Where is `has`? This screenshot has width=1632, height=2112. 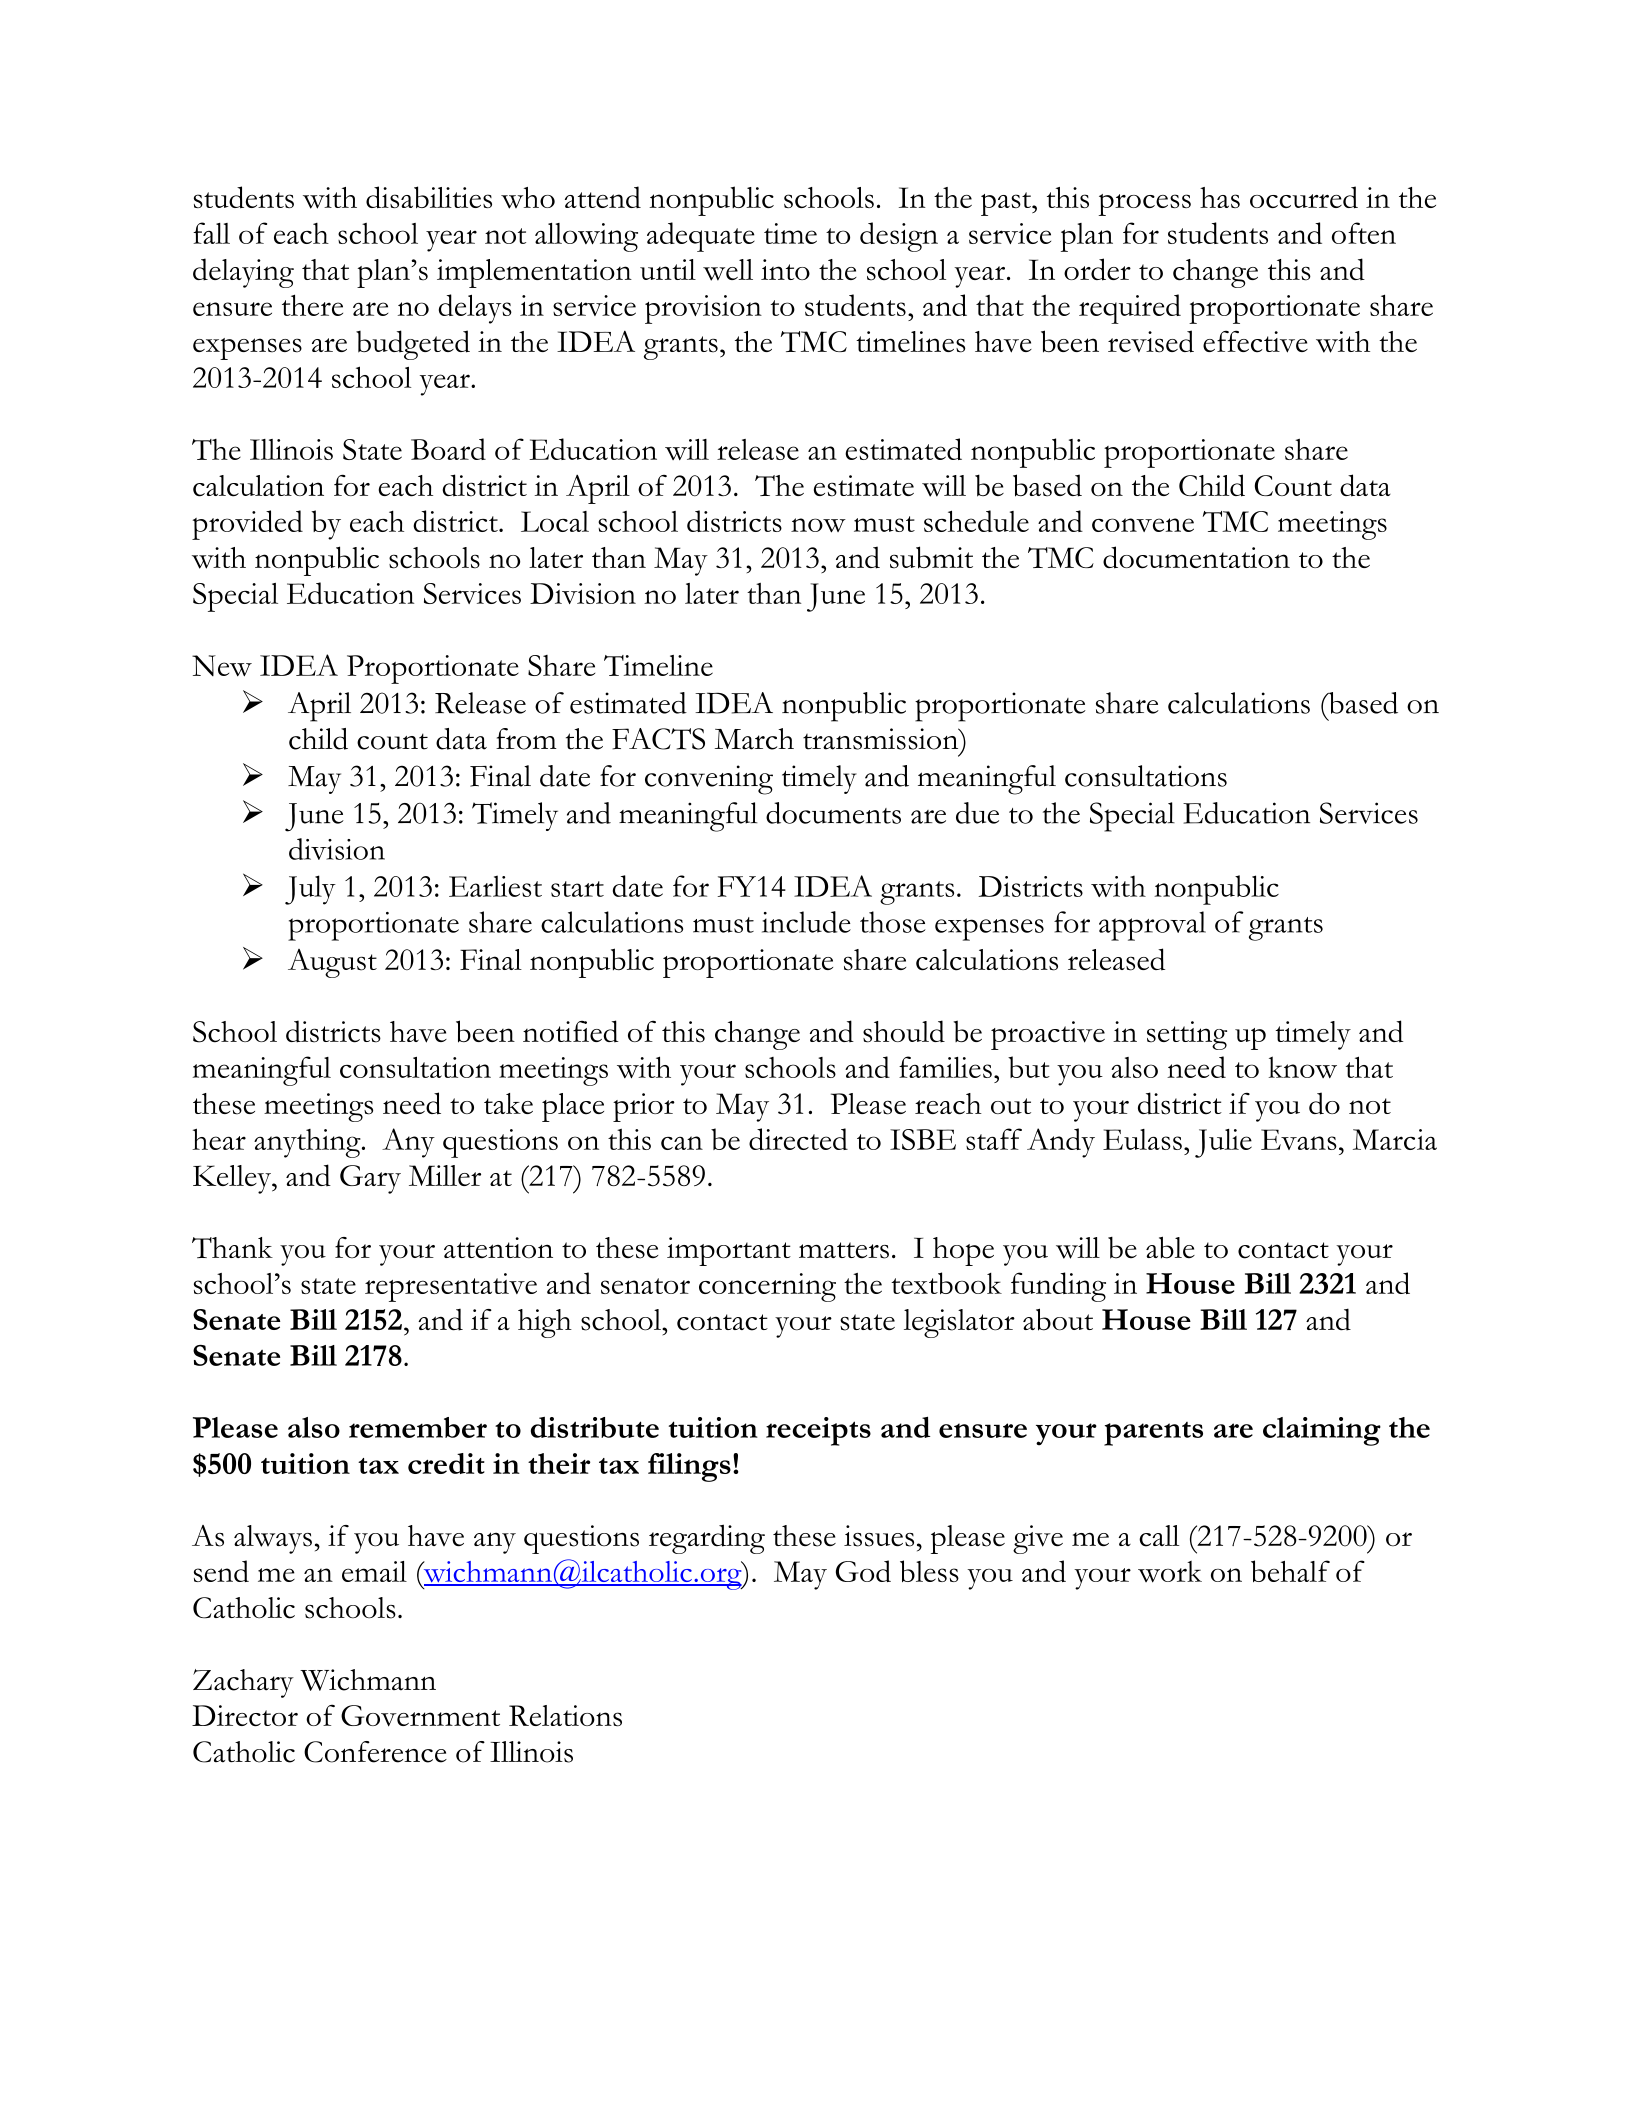 has is located at coordinates (1220, 197).
